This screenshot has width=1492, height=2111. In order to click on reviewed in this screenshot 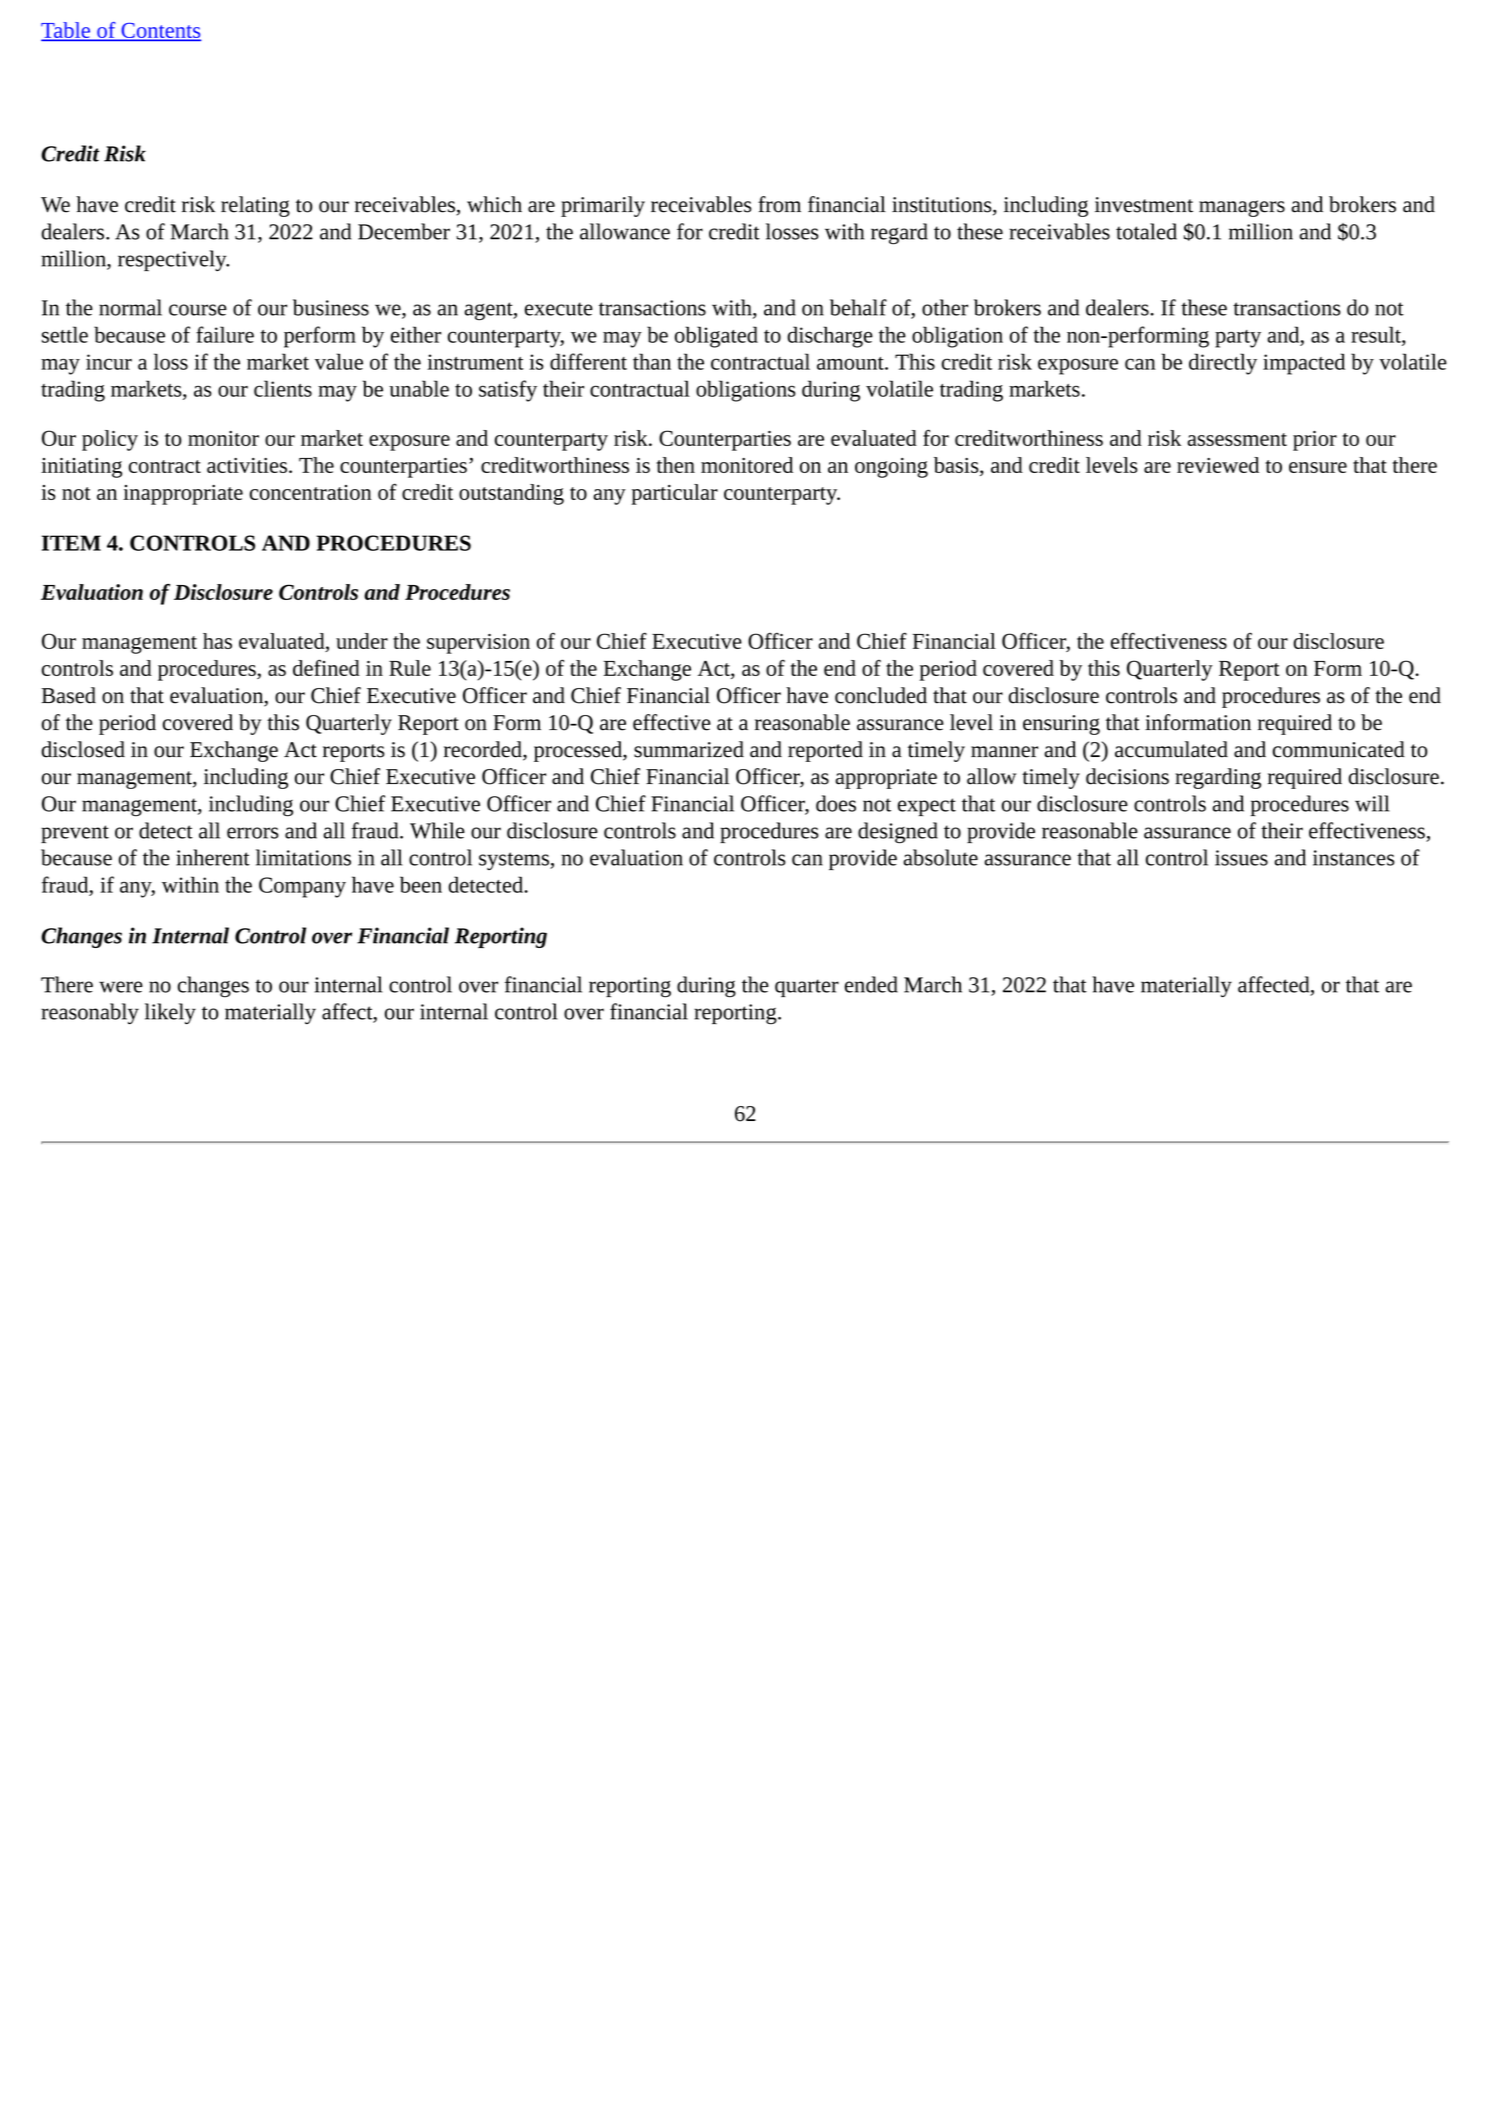, I will do `click(1218, 465)`.
